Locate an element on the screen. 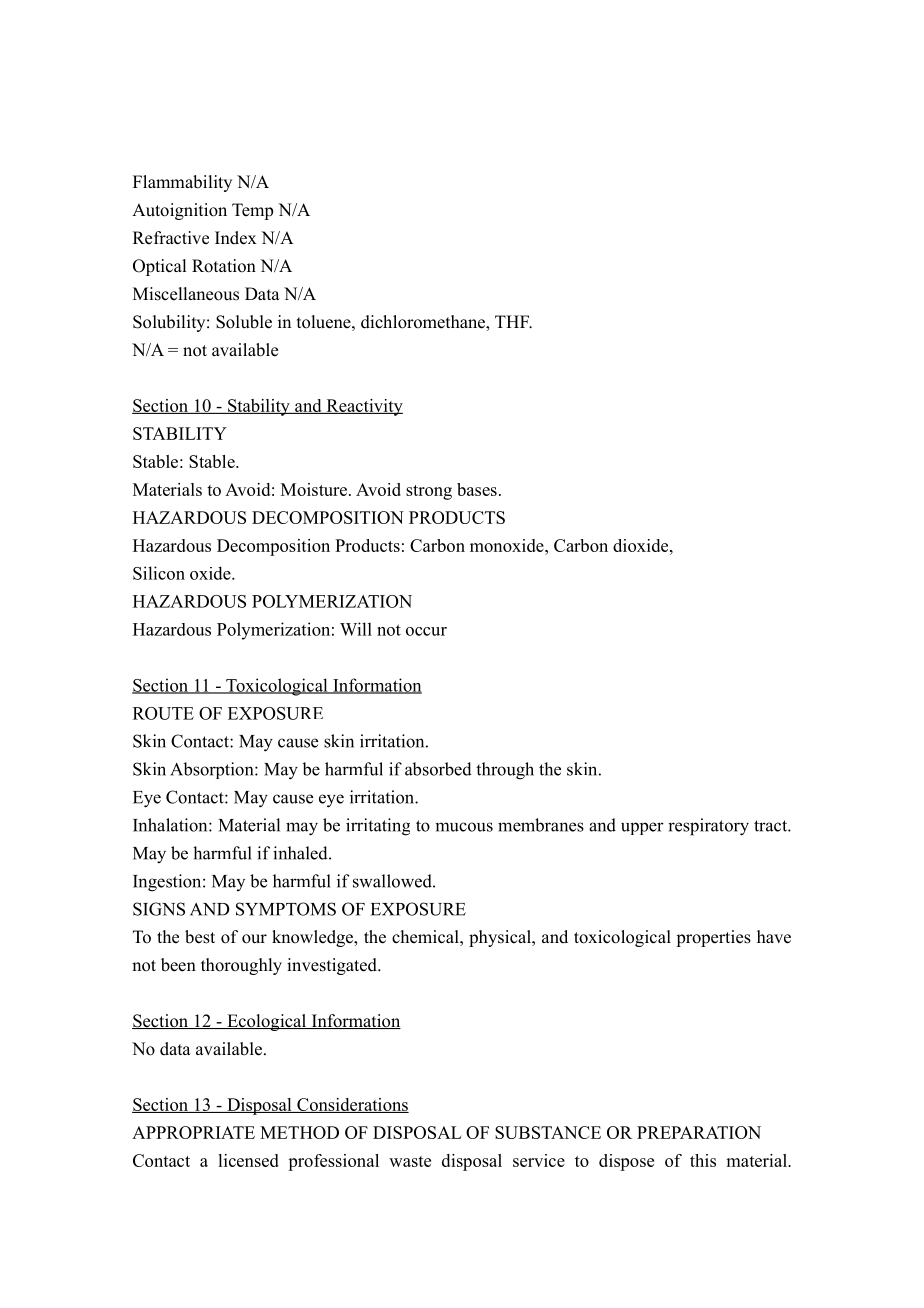  respiratory is located at coordinates (708, 827).
